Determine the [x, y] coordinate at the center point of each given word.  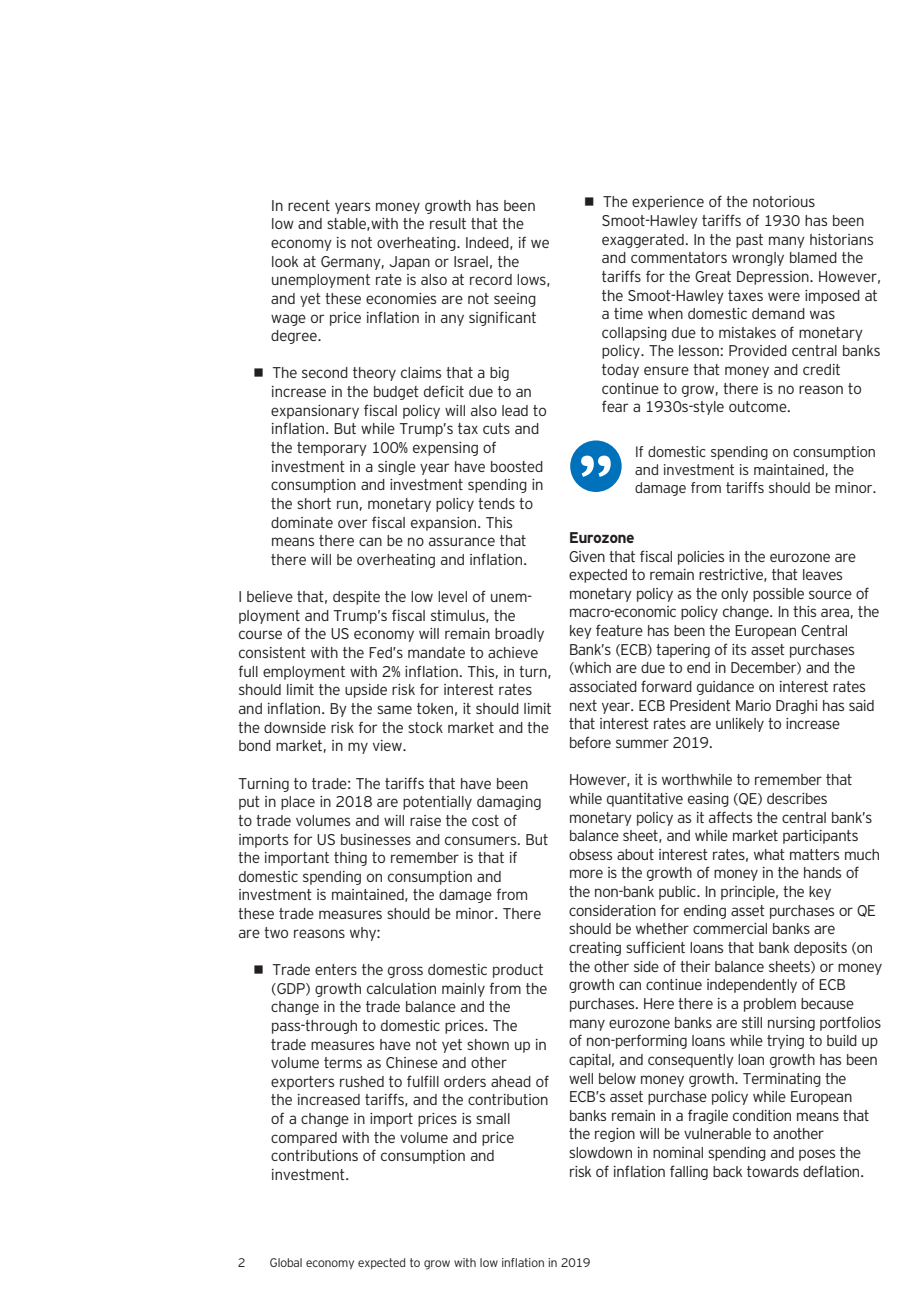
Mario [753, 705]
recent [309, 205]
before [590, 742]
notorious [784, 201]
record [491, 279]
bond [255, 745]
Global [286, 1262]
